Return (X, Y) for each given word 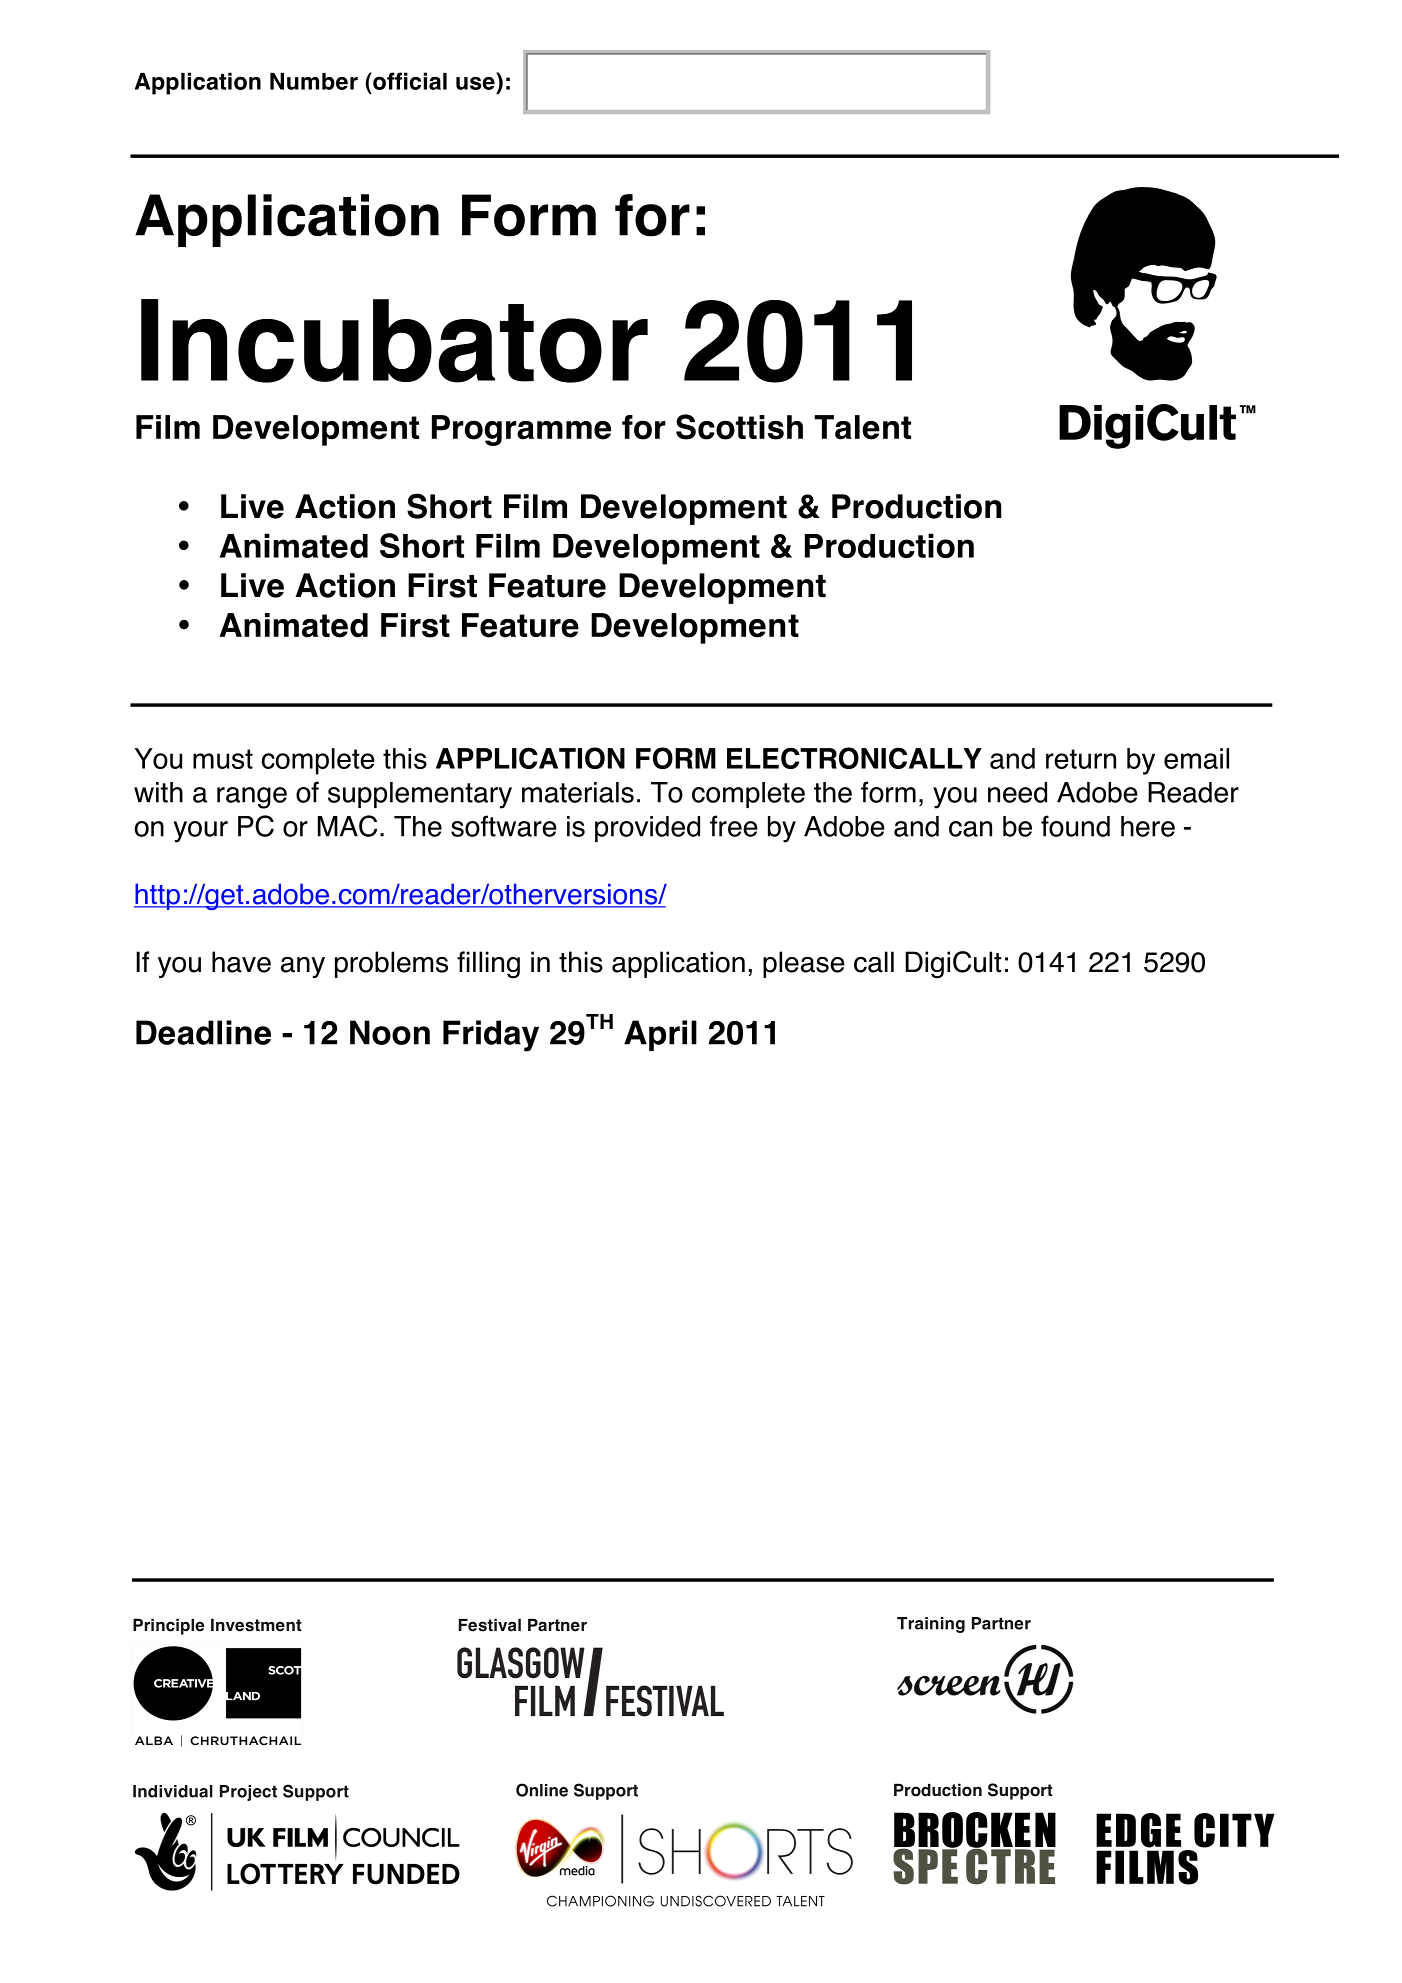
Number (314, 81)
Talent (862, 427)
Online (542, 1790)
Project (248, 1793)
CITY (1234, 1830)
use (475, 83)
